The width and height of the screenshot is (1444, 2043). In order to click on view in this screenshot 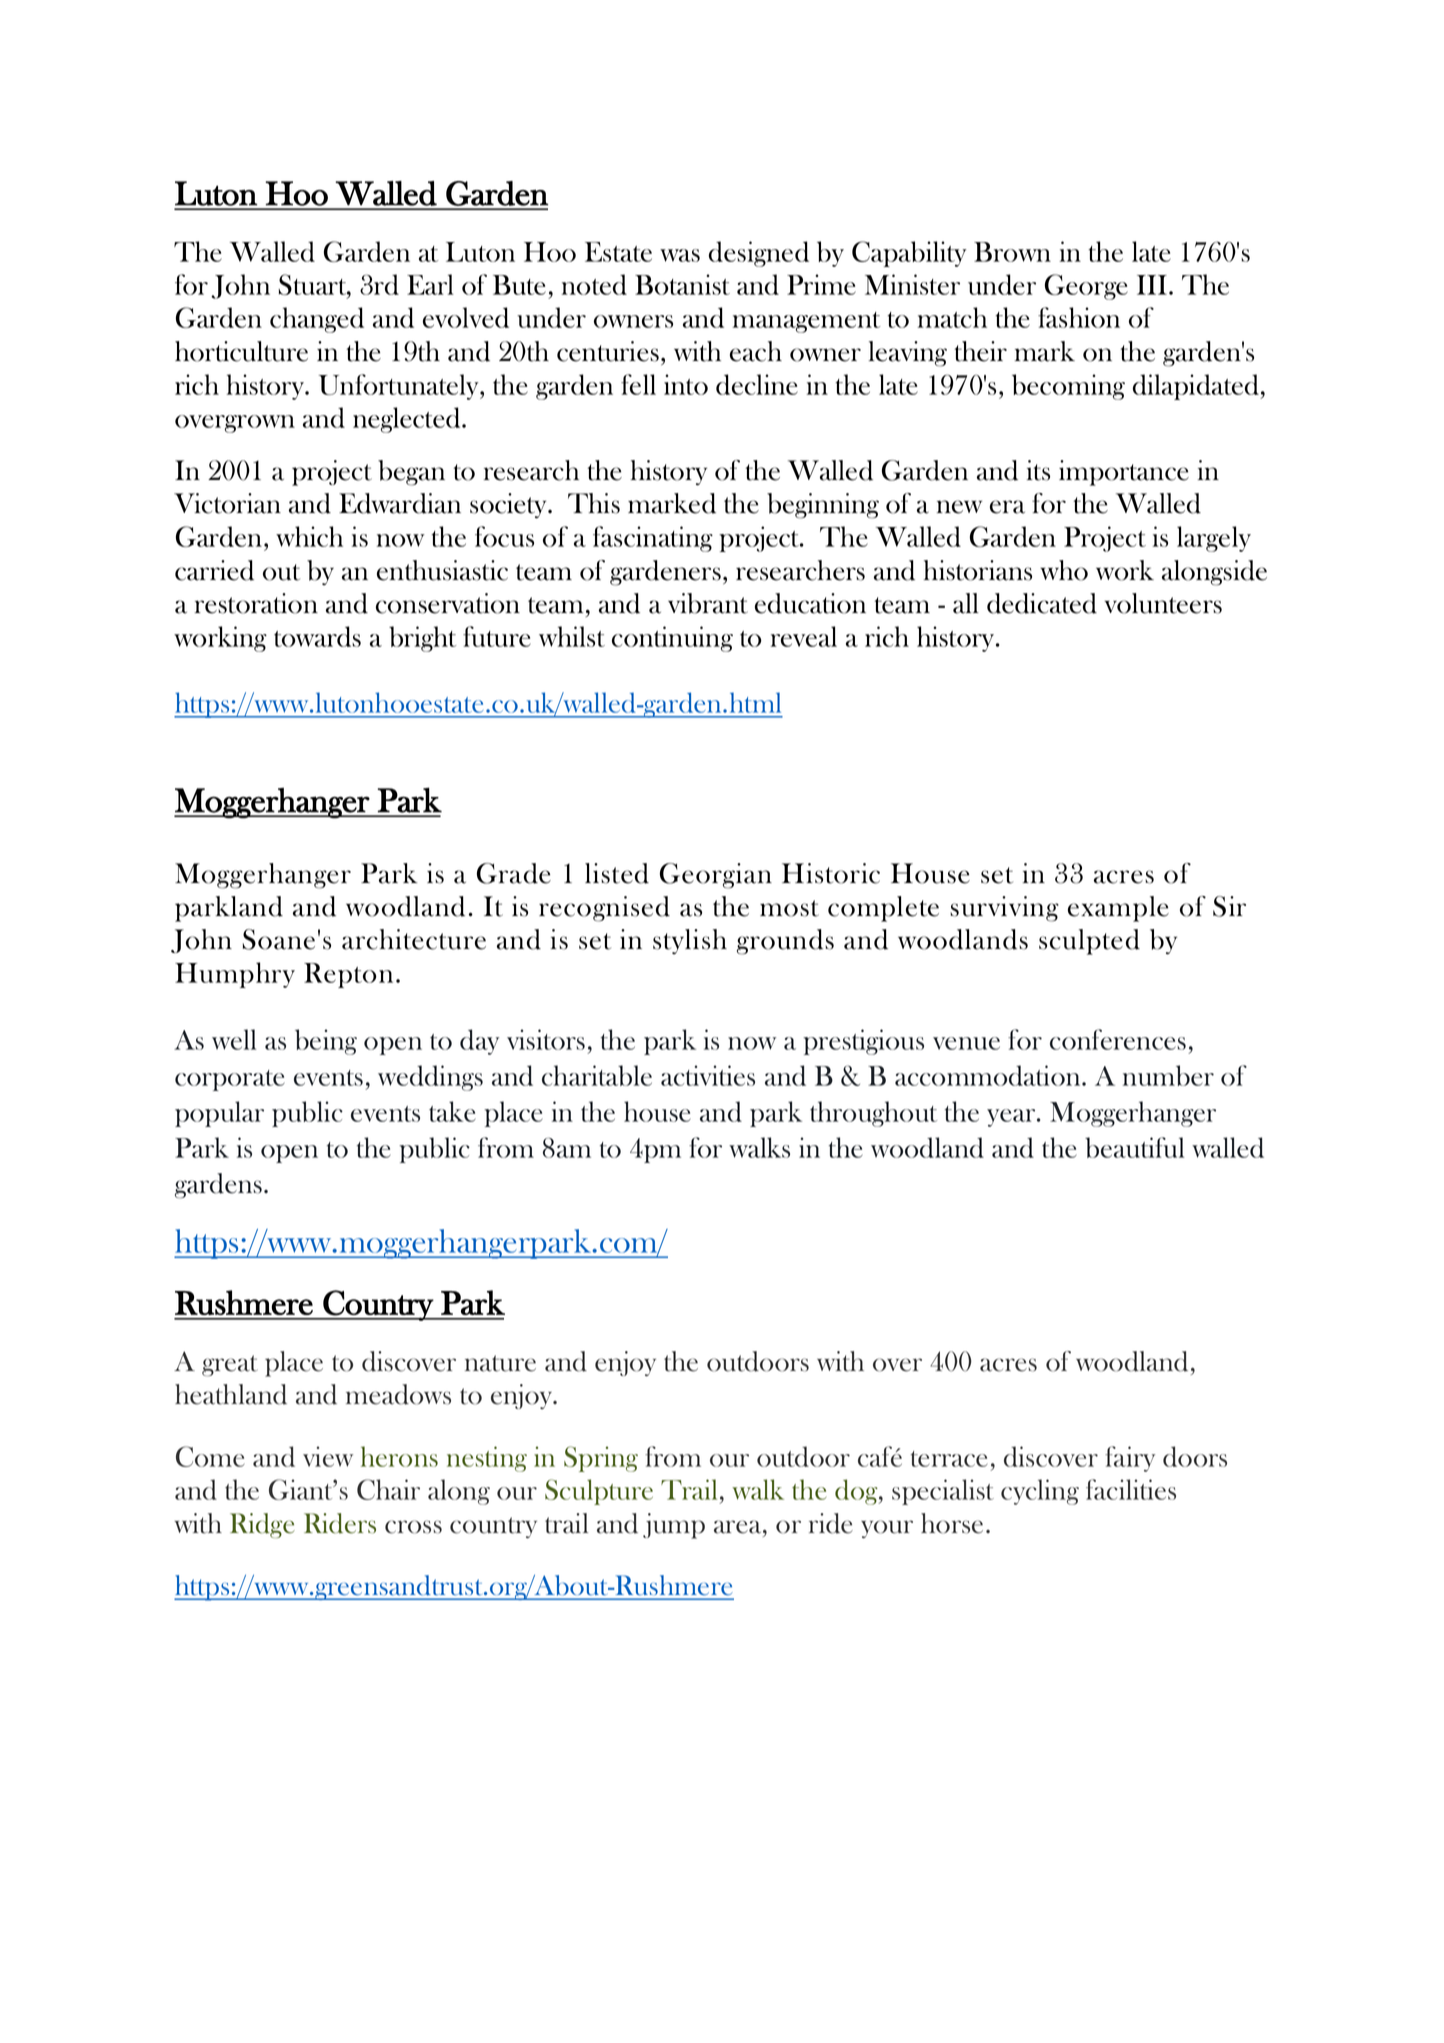, I will do `click(328, 1456)`.
